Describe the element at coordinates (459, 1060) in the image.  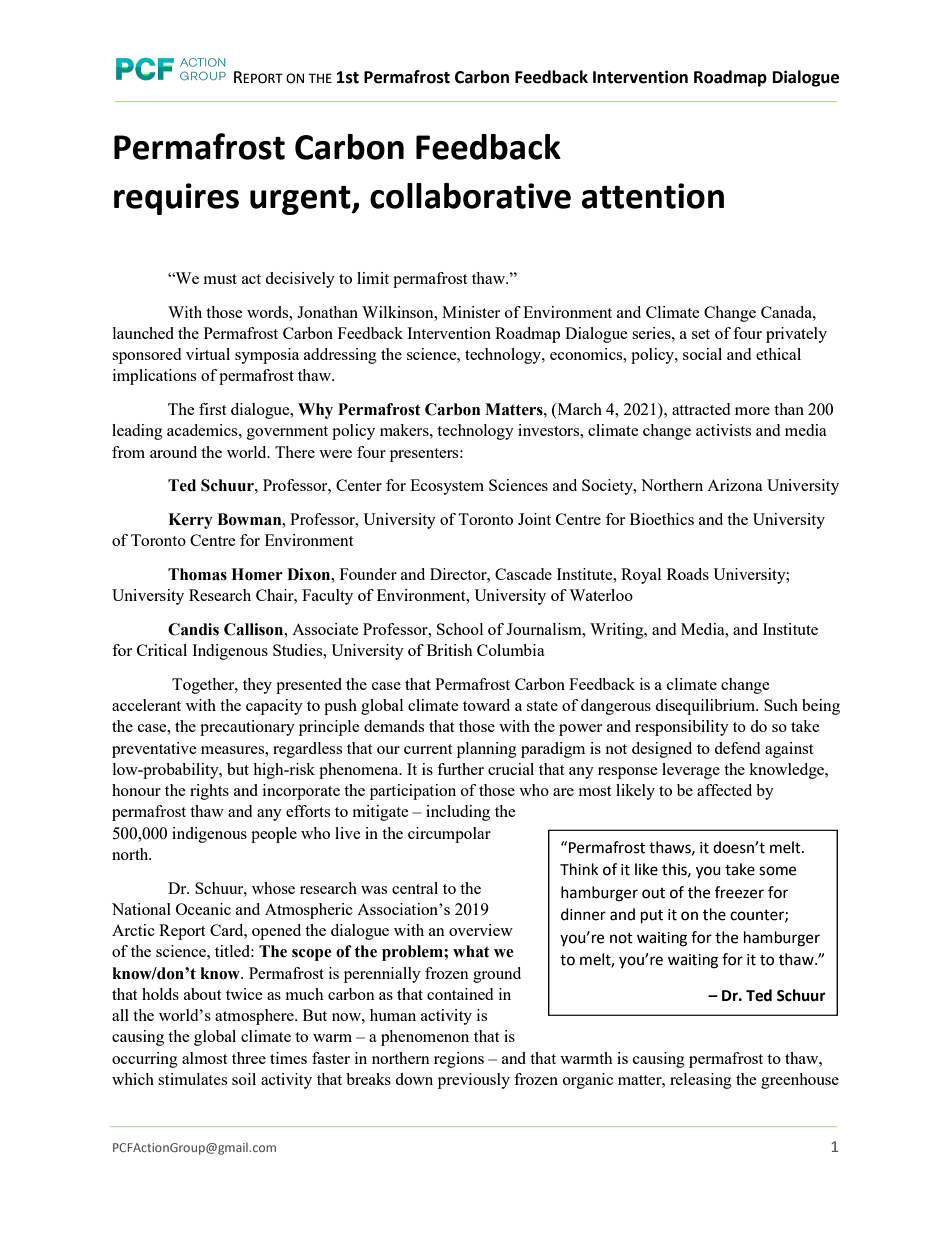
I see `regions` at that location.
